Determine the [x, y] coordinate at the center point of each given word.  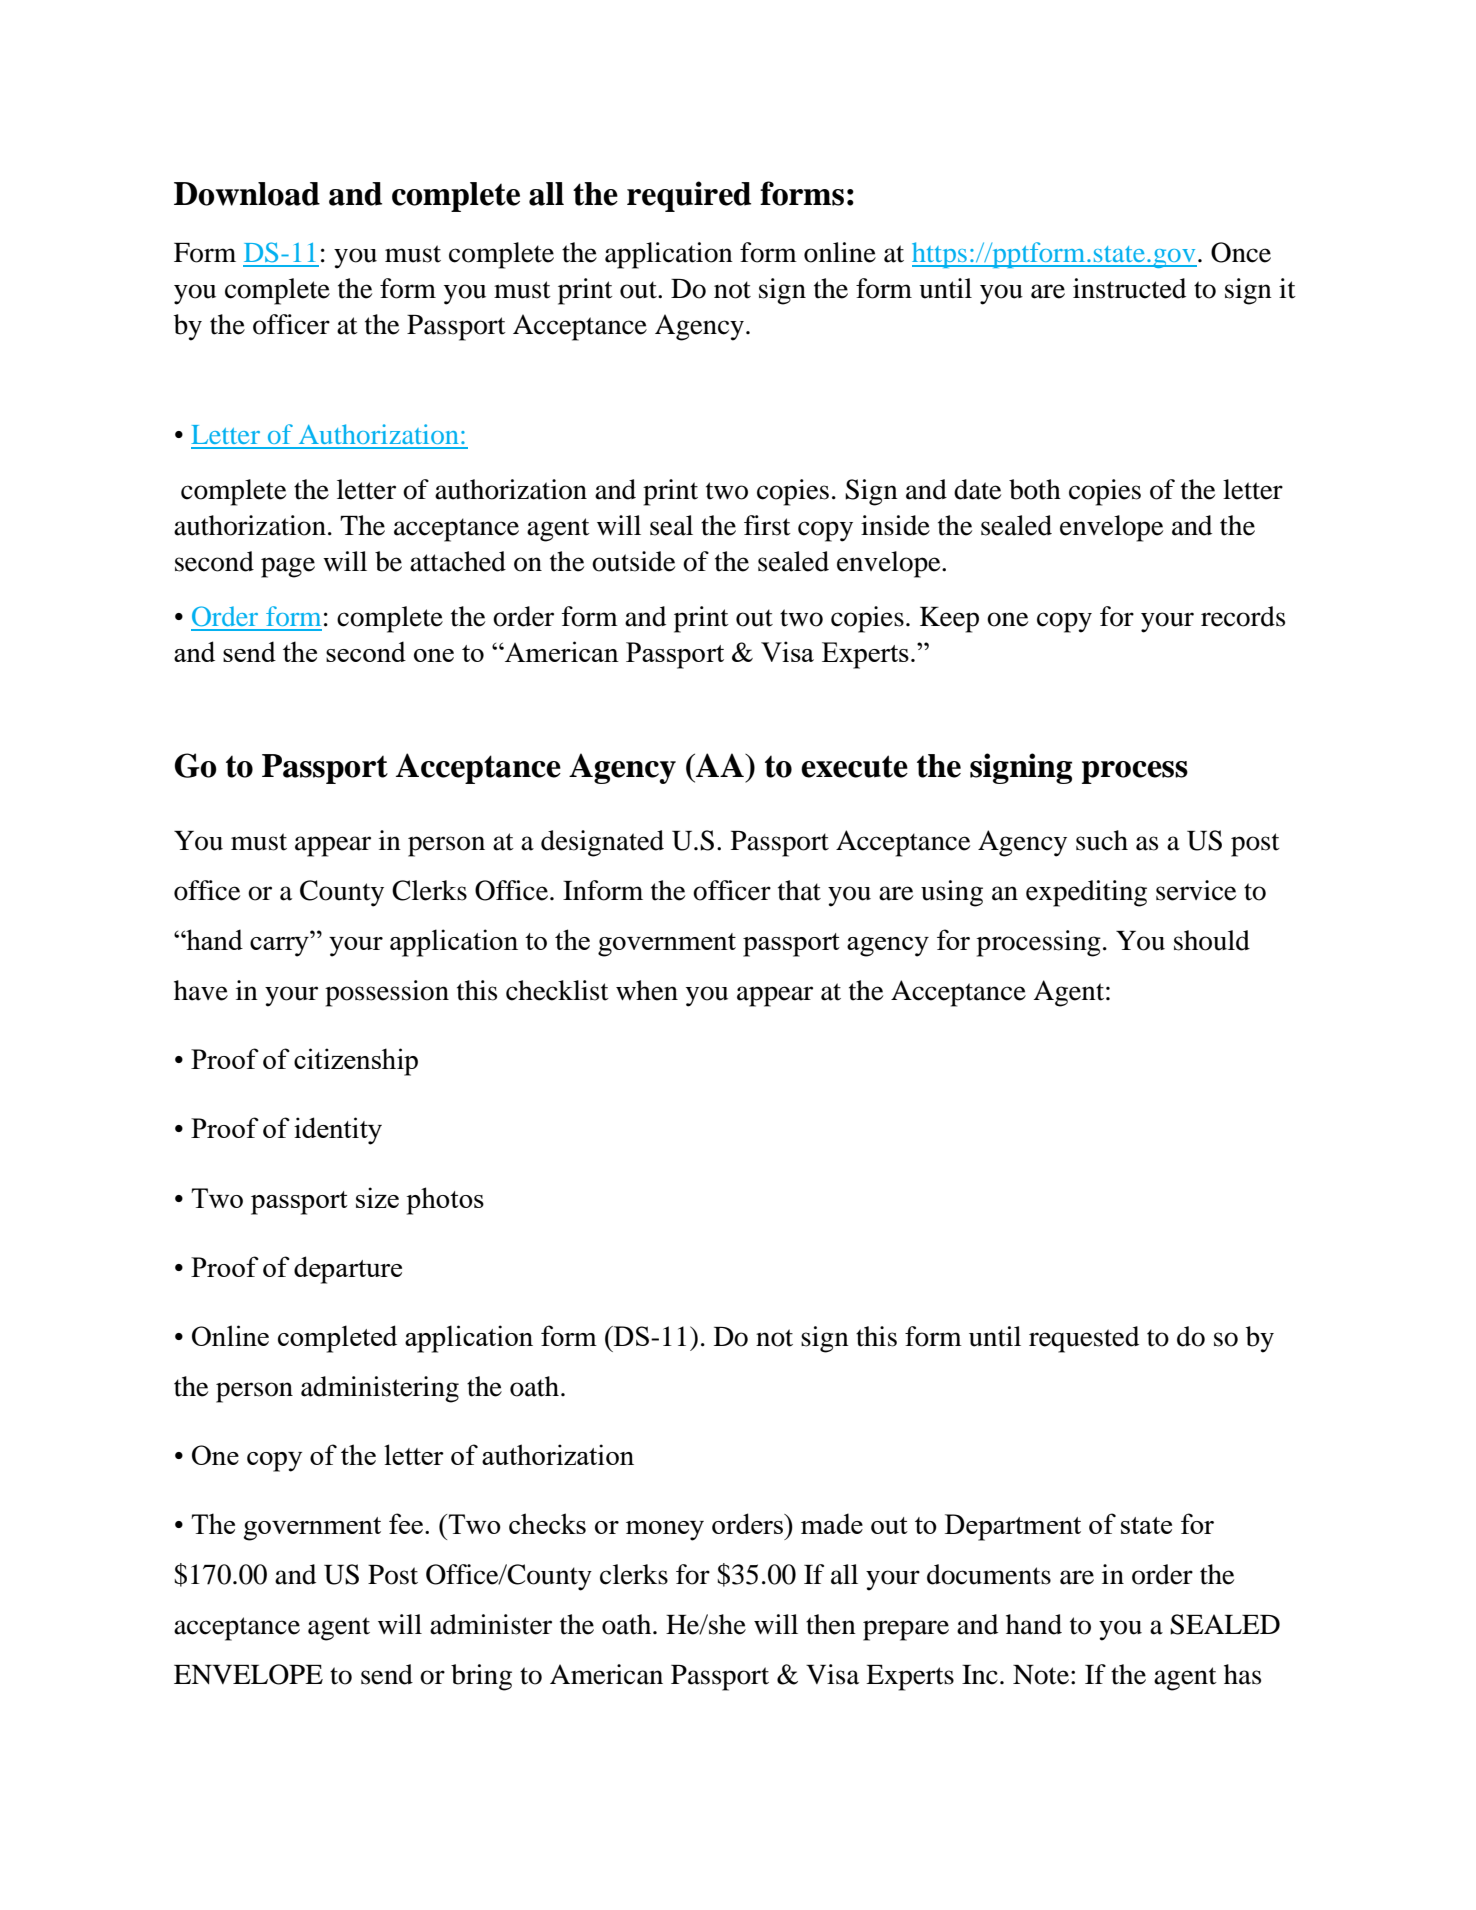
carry [279, 947]
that [799, 890]
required [689, 196]
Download [247, 194]
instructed [1129, 288]
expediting [1086, 893]
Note [1042, 1675]
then [831, 1624]
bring [481, 1677]
